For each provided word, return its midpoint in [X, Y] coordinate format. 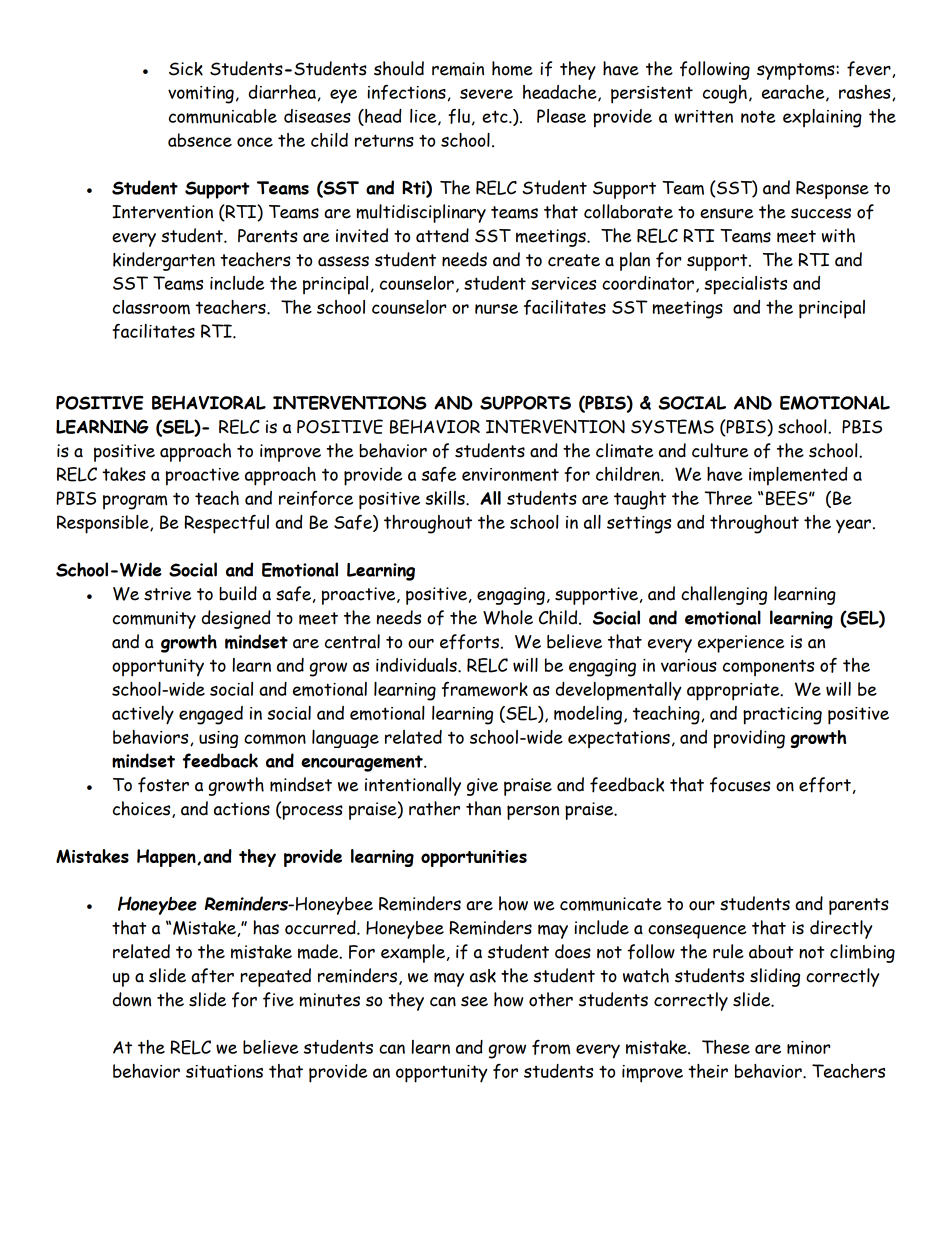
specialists [745, 285]
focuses [740, 785]
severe [486, 94]
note [758, 117]
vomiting [201, 95]
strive [167, 594]
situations [224, 1071]
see [474, 1001]
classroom [151, 307]
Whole [508, 617]
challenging [724, 595]
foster [163, 785]
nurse [496, 309]
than [483, 808]
